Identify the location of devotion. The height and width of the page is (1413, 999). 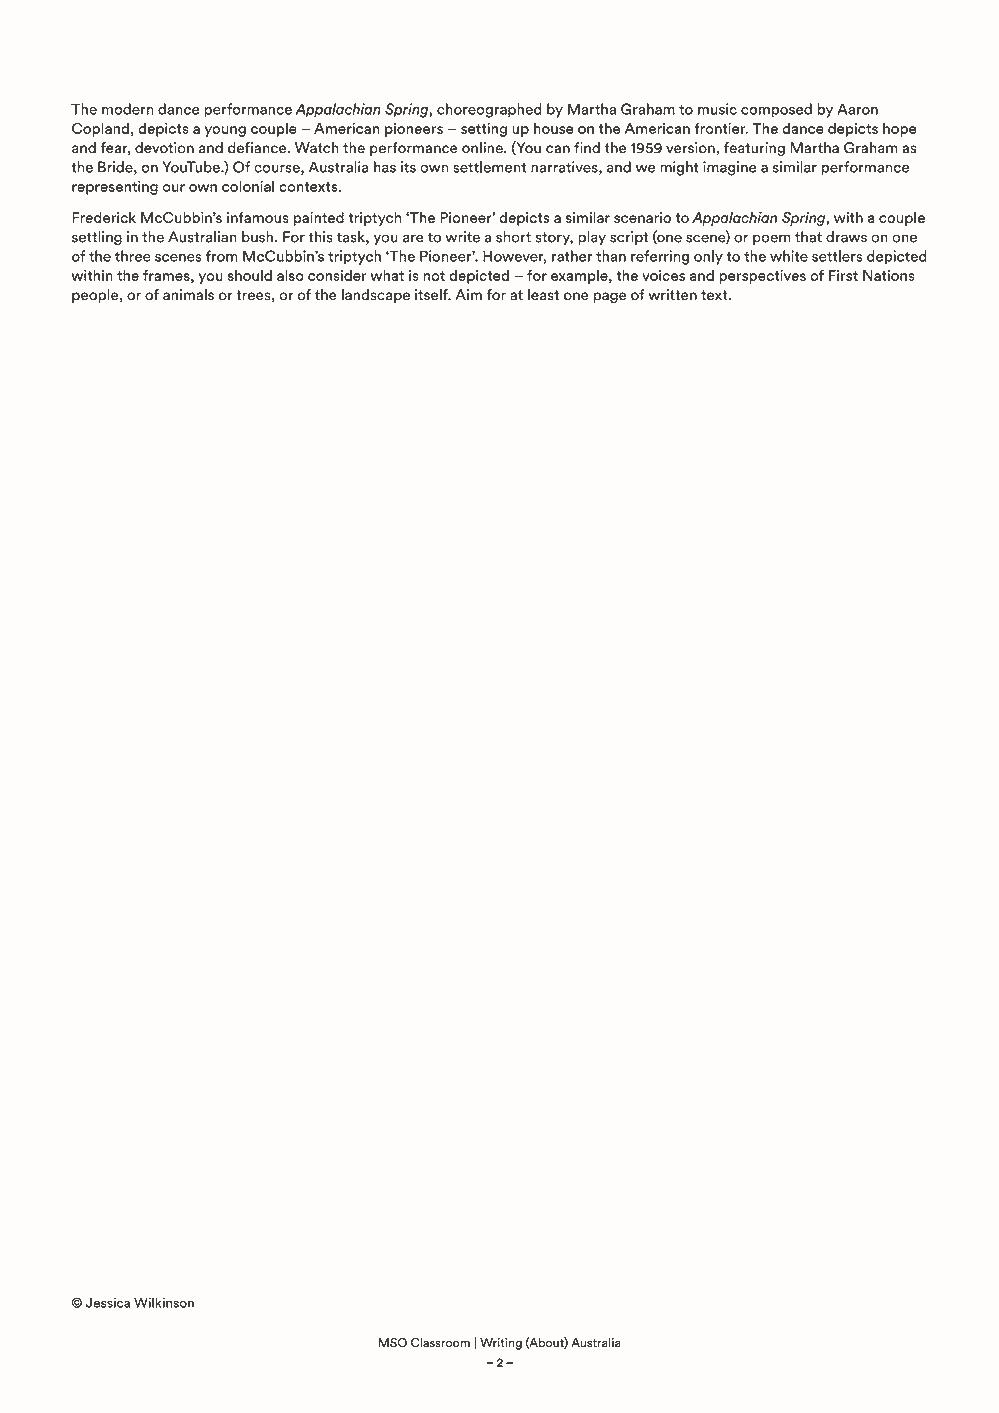
(164, 148).
